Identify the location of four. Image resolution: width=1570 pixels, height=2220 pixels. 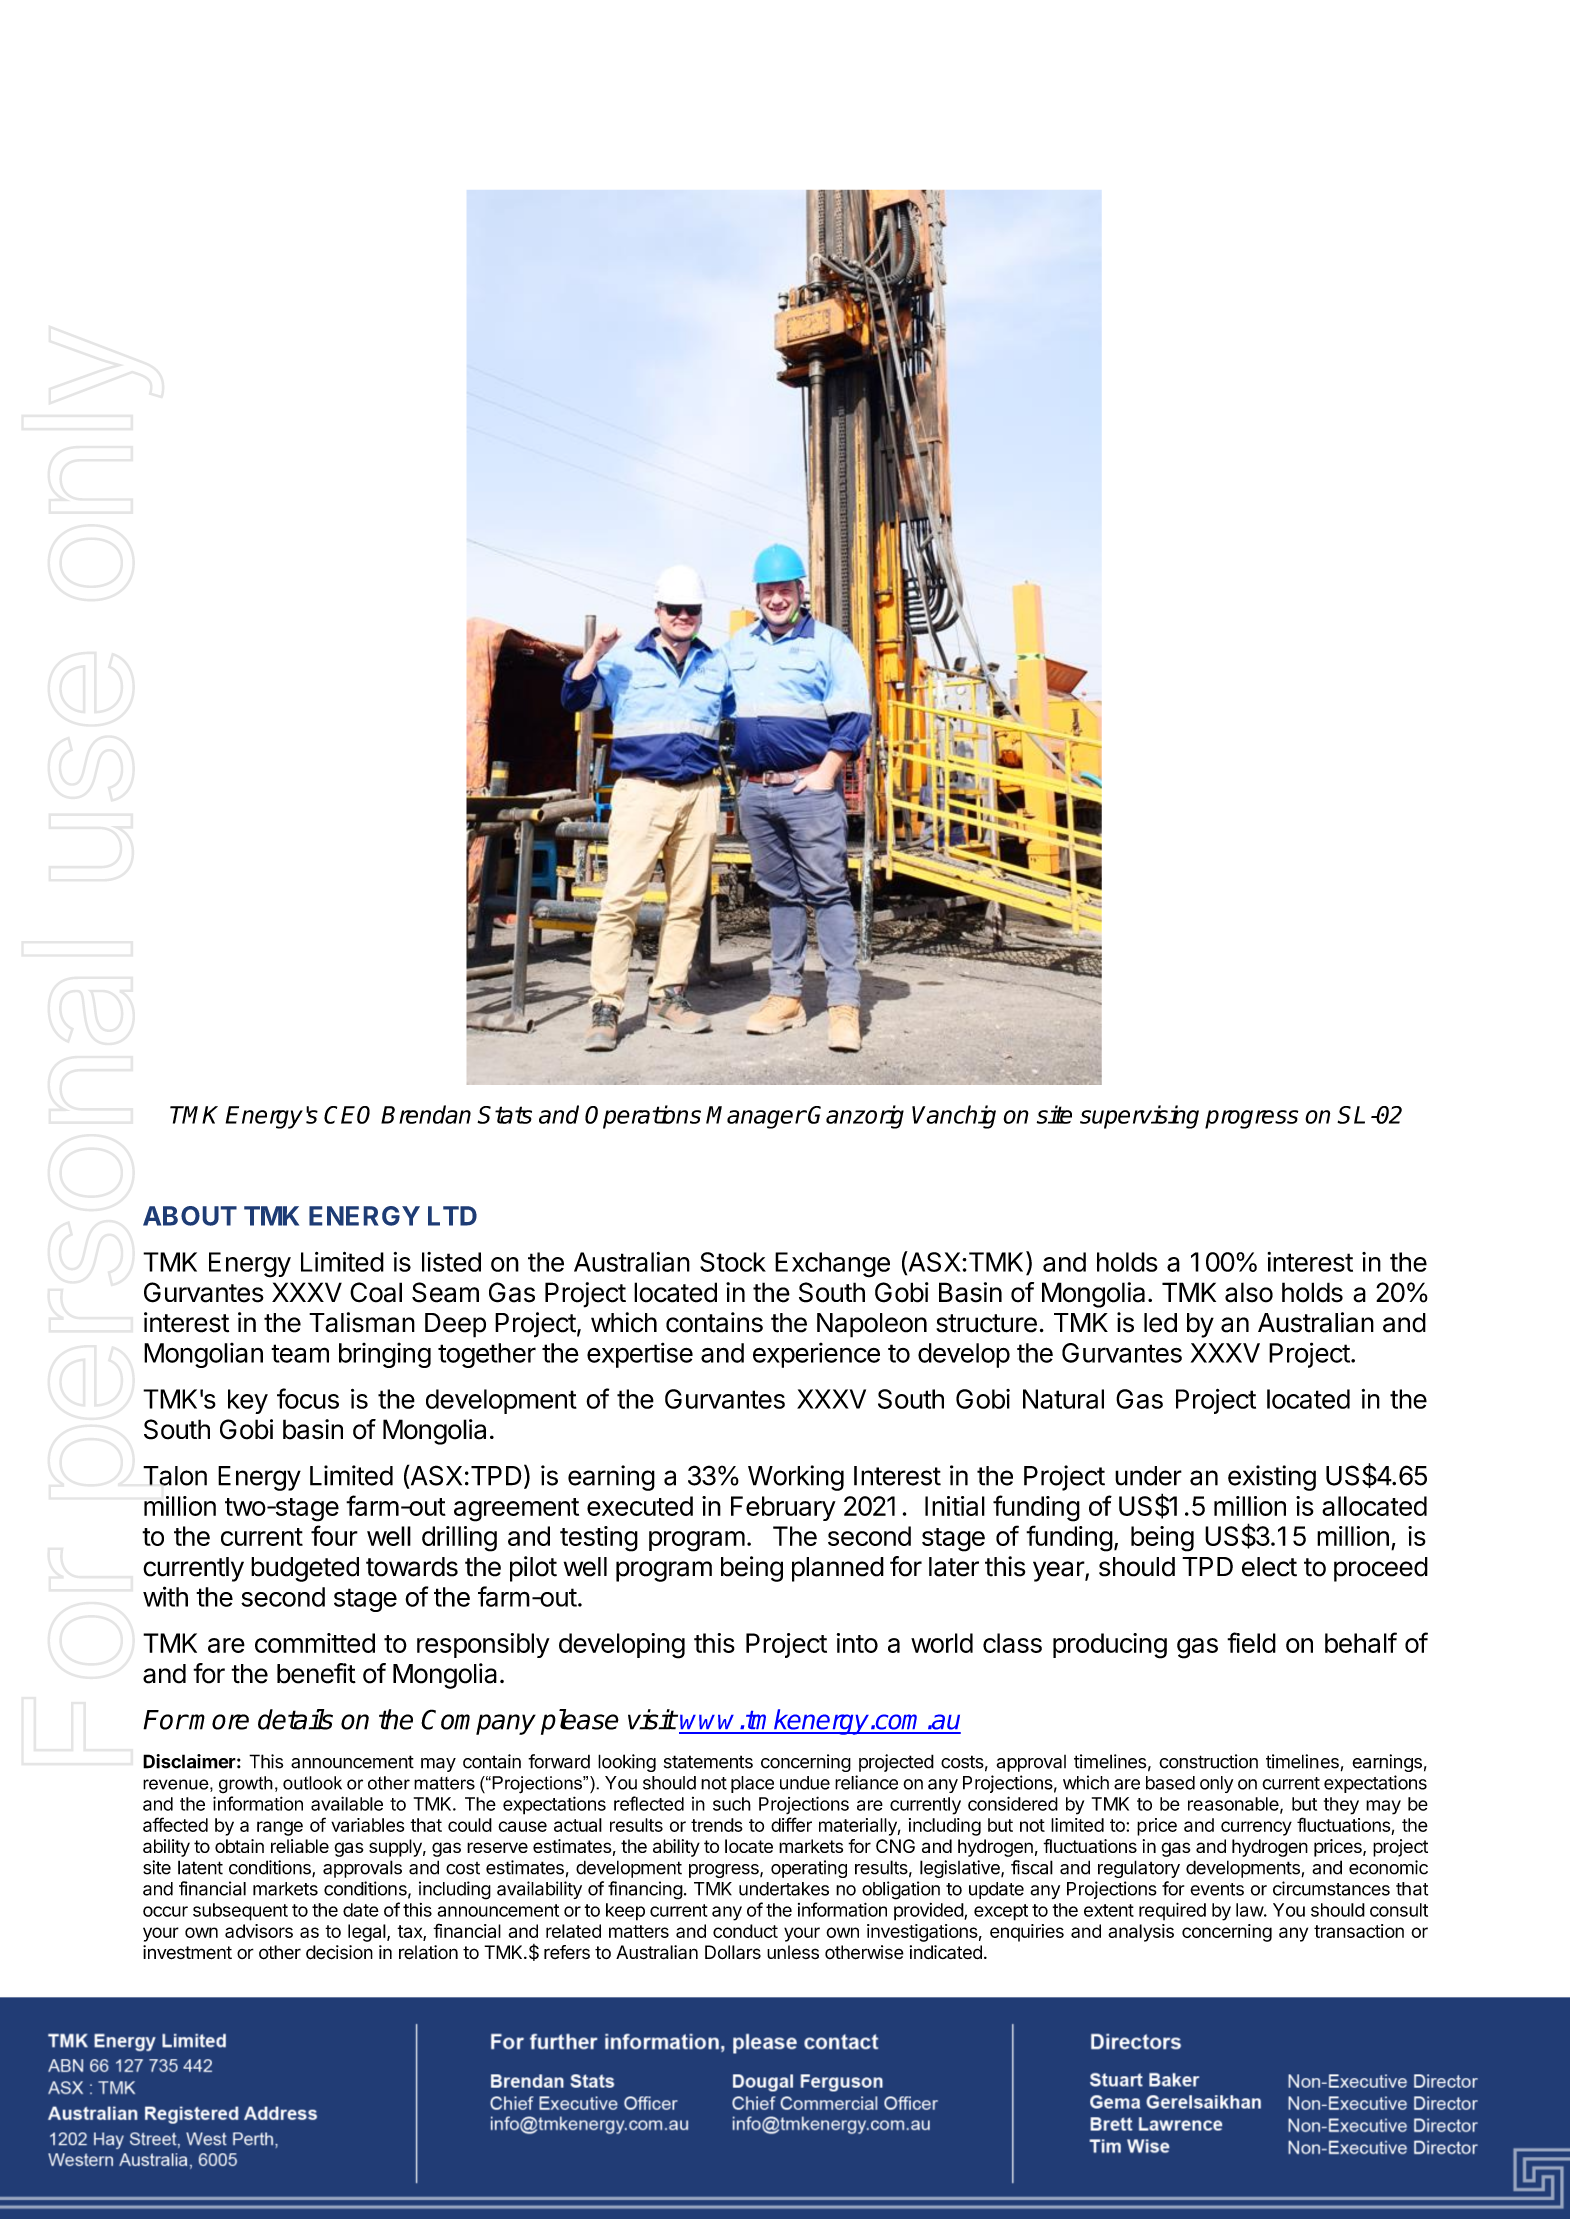
(334, 1535).
